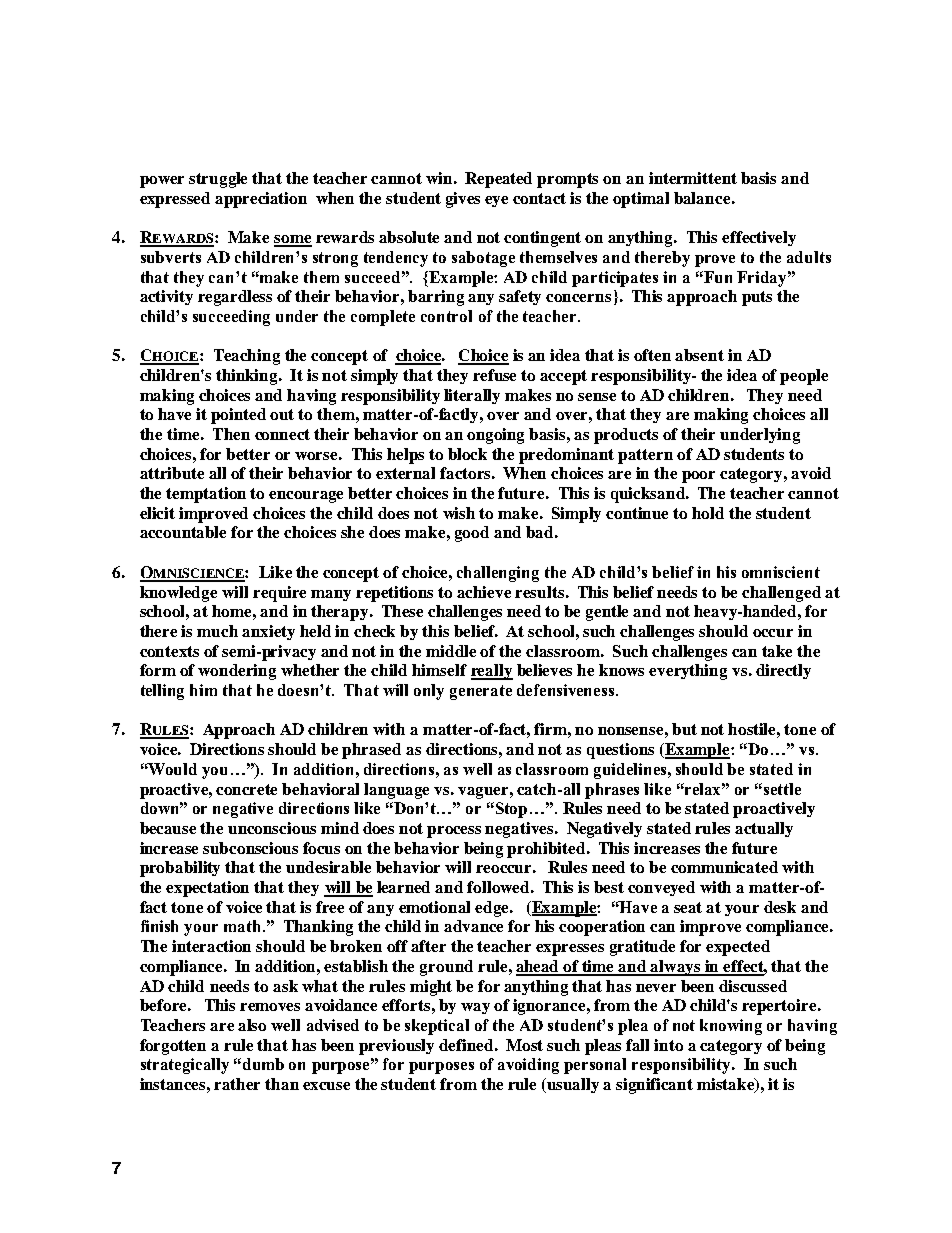 Image resolution: width=952 pixels, height=1233 pixels. What do you see at coordinates (693, 178) in the page?
I see `intermittent` at bounding box center [693, 178].
